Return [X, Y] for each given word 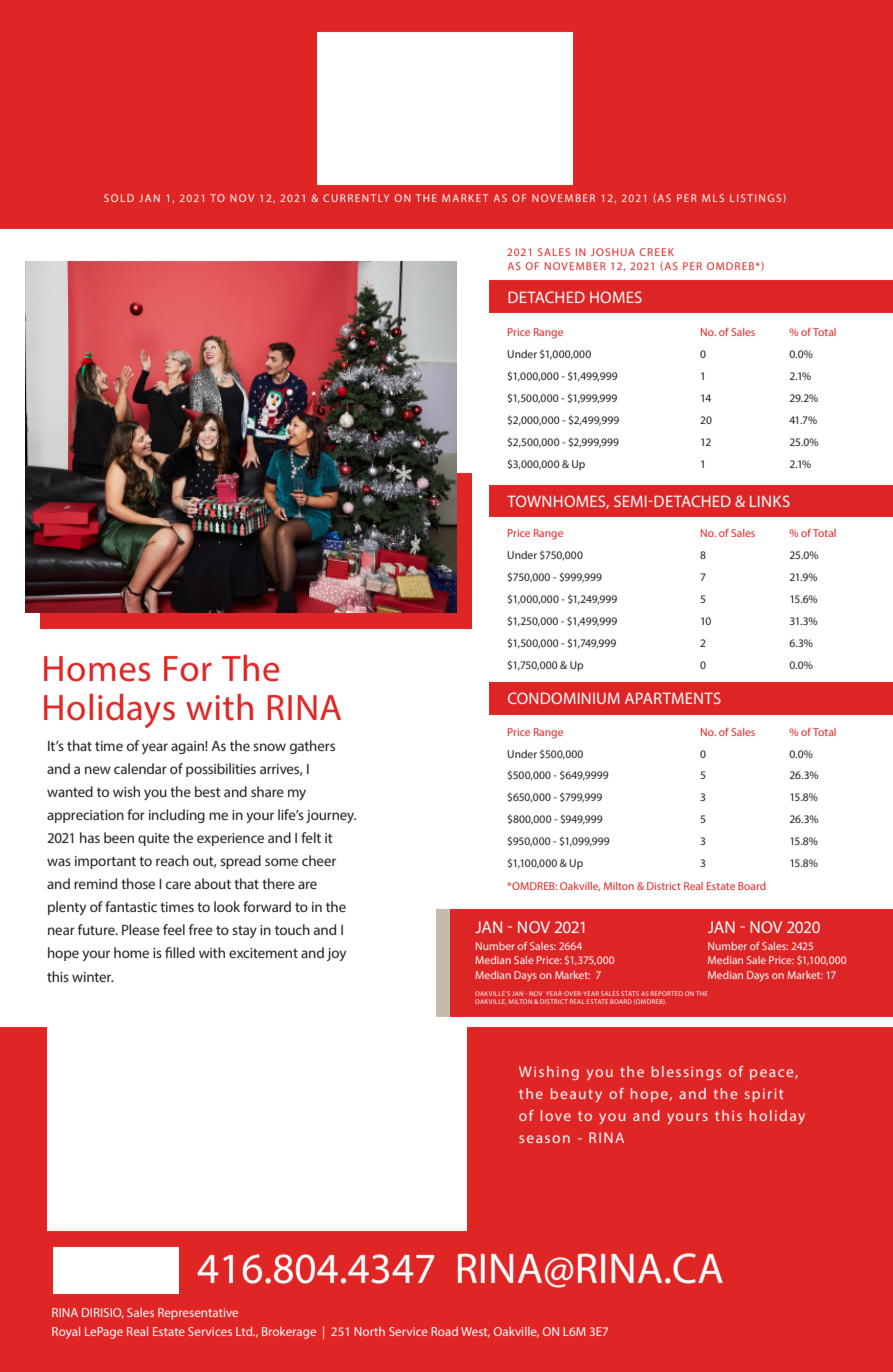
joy [336, 954]
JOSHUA [613, 252]
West [475, 1332]
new [98, 770]
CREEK [656, 252]
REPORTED [667, 993]
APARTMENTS [673, 698]
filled [180, 952]
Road [444, 1331]
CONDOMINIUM [564, 698]
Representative [198, 1314]
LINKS [770, 501]
